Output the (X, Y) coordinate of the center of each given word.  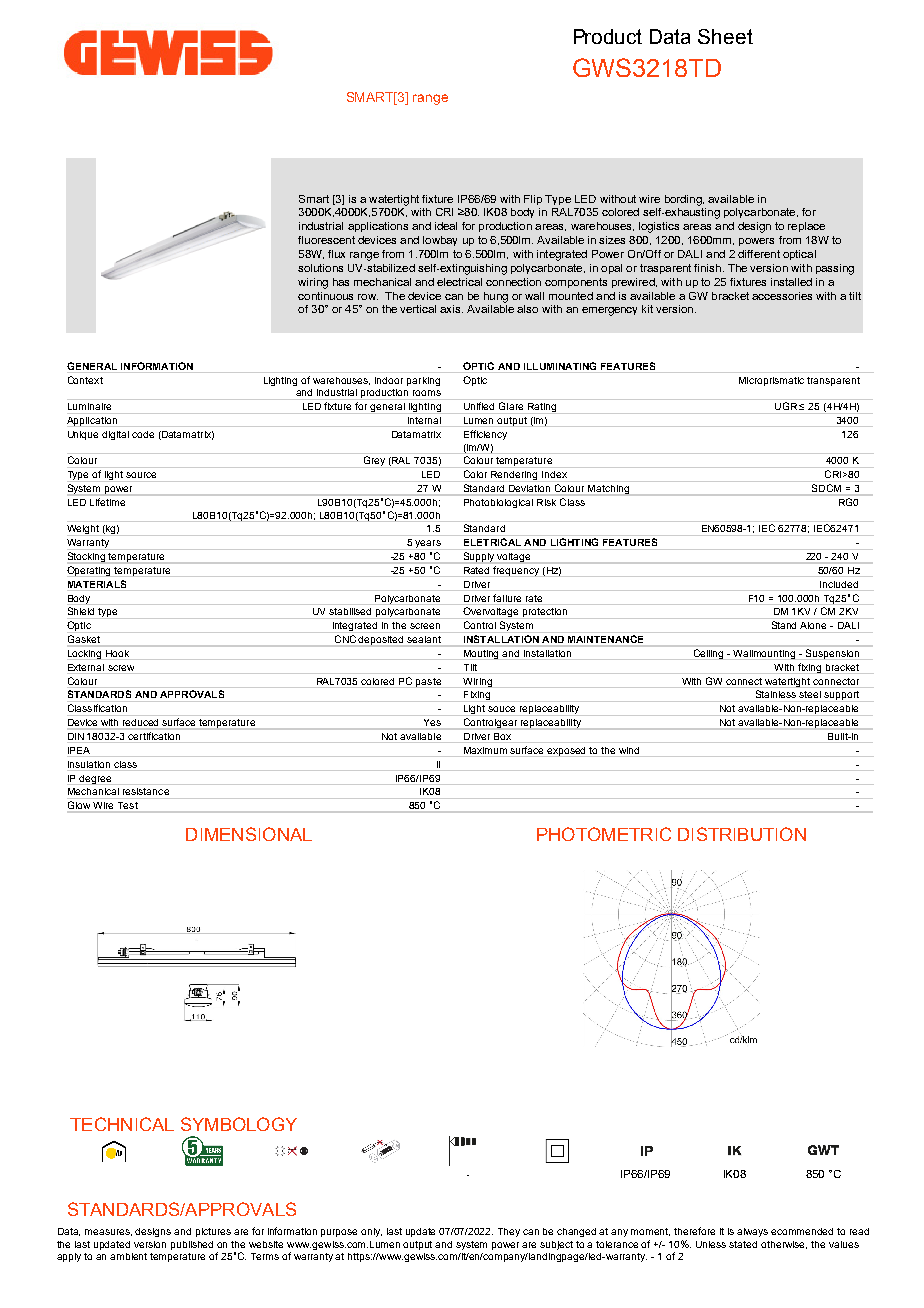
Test (128, 805)
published (192, 1245)
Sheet (725, 36)
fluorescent (326, 240)
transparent (833, 381)
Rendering (515, 476)
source (141, 475)
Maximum (485, 750)
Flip (533, 200)
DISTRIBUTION (742, 834)
